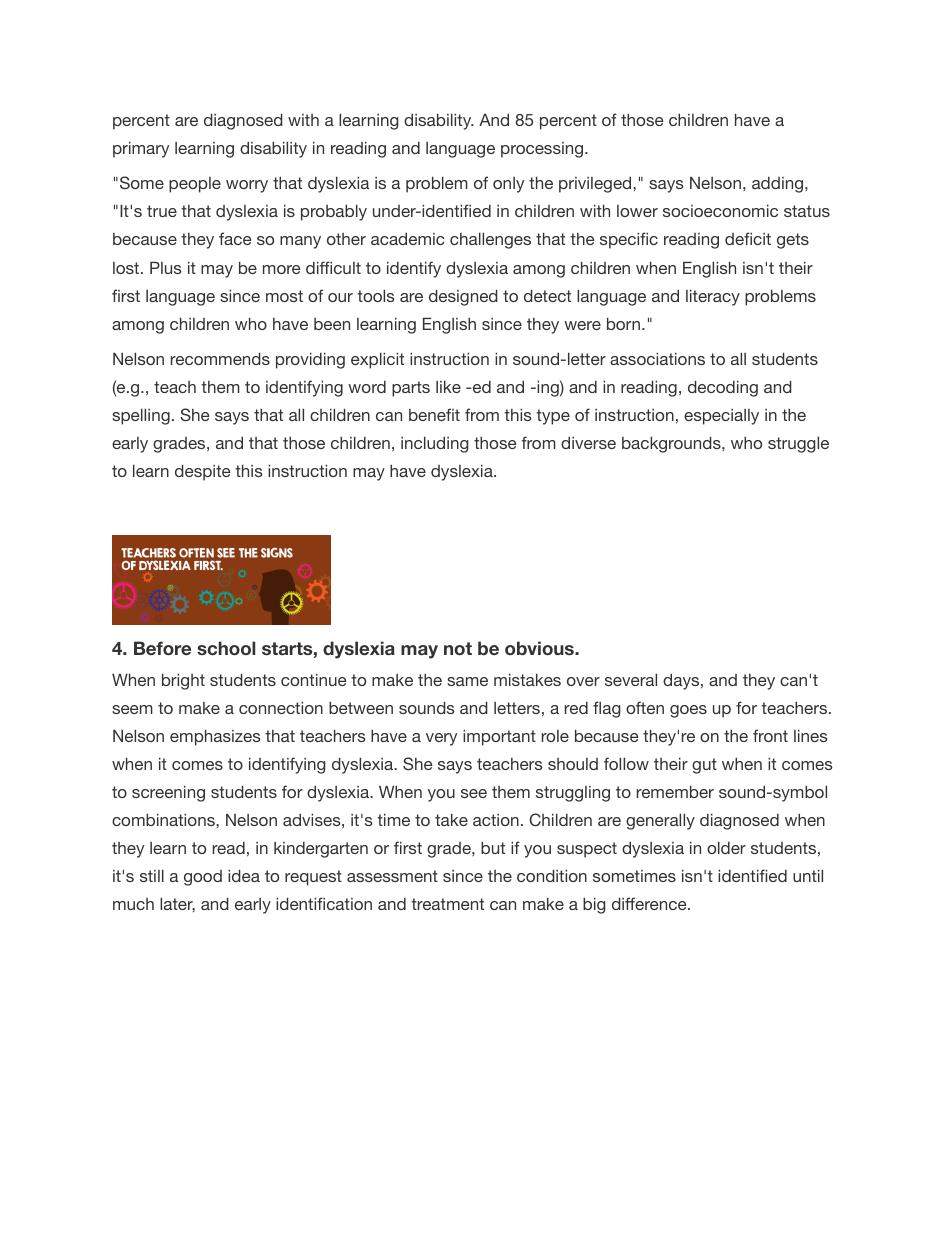  Describe the element at coordinates (195, 185) in the image. I see `people` at that location.
